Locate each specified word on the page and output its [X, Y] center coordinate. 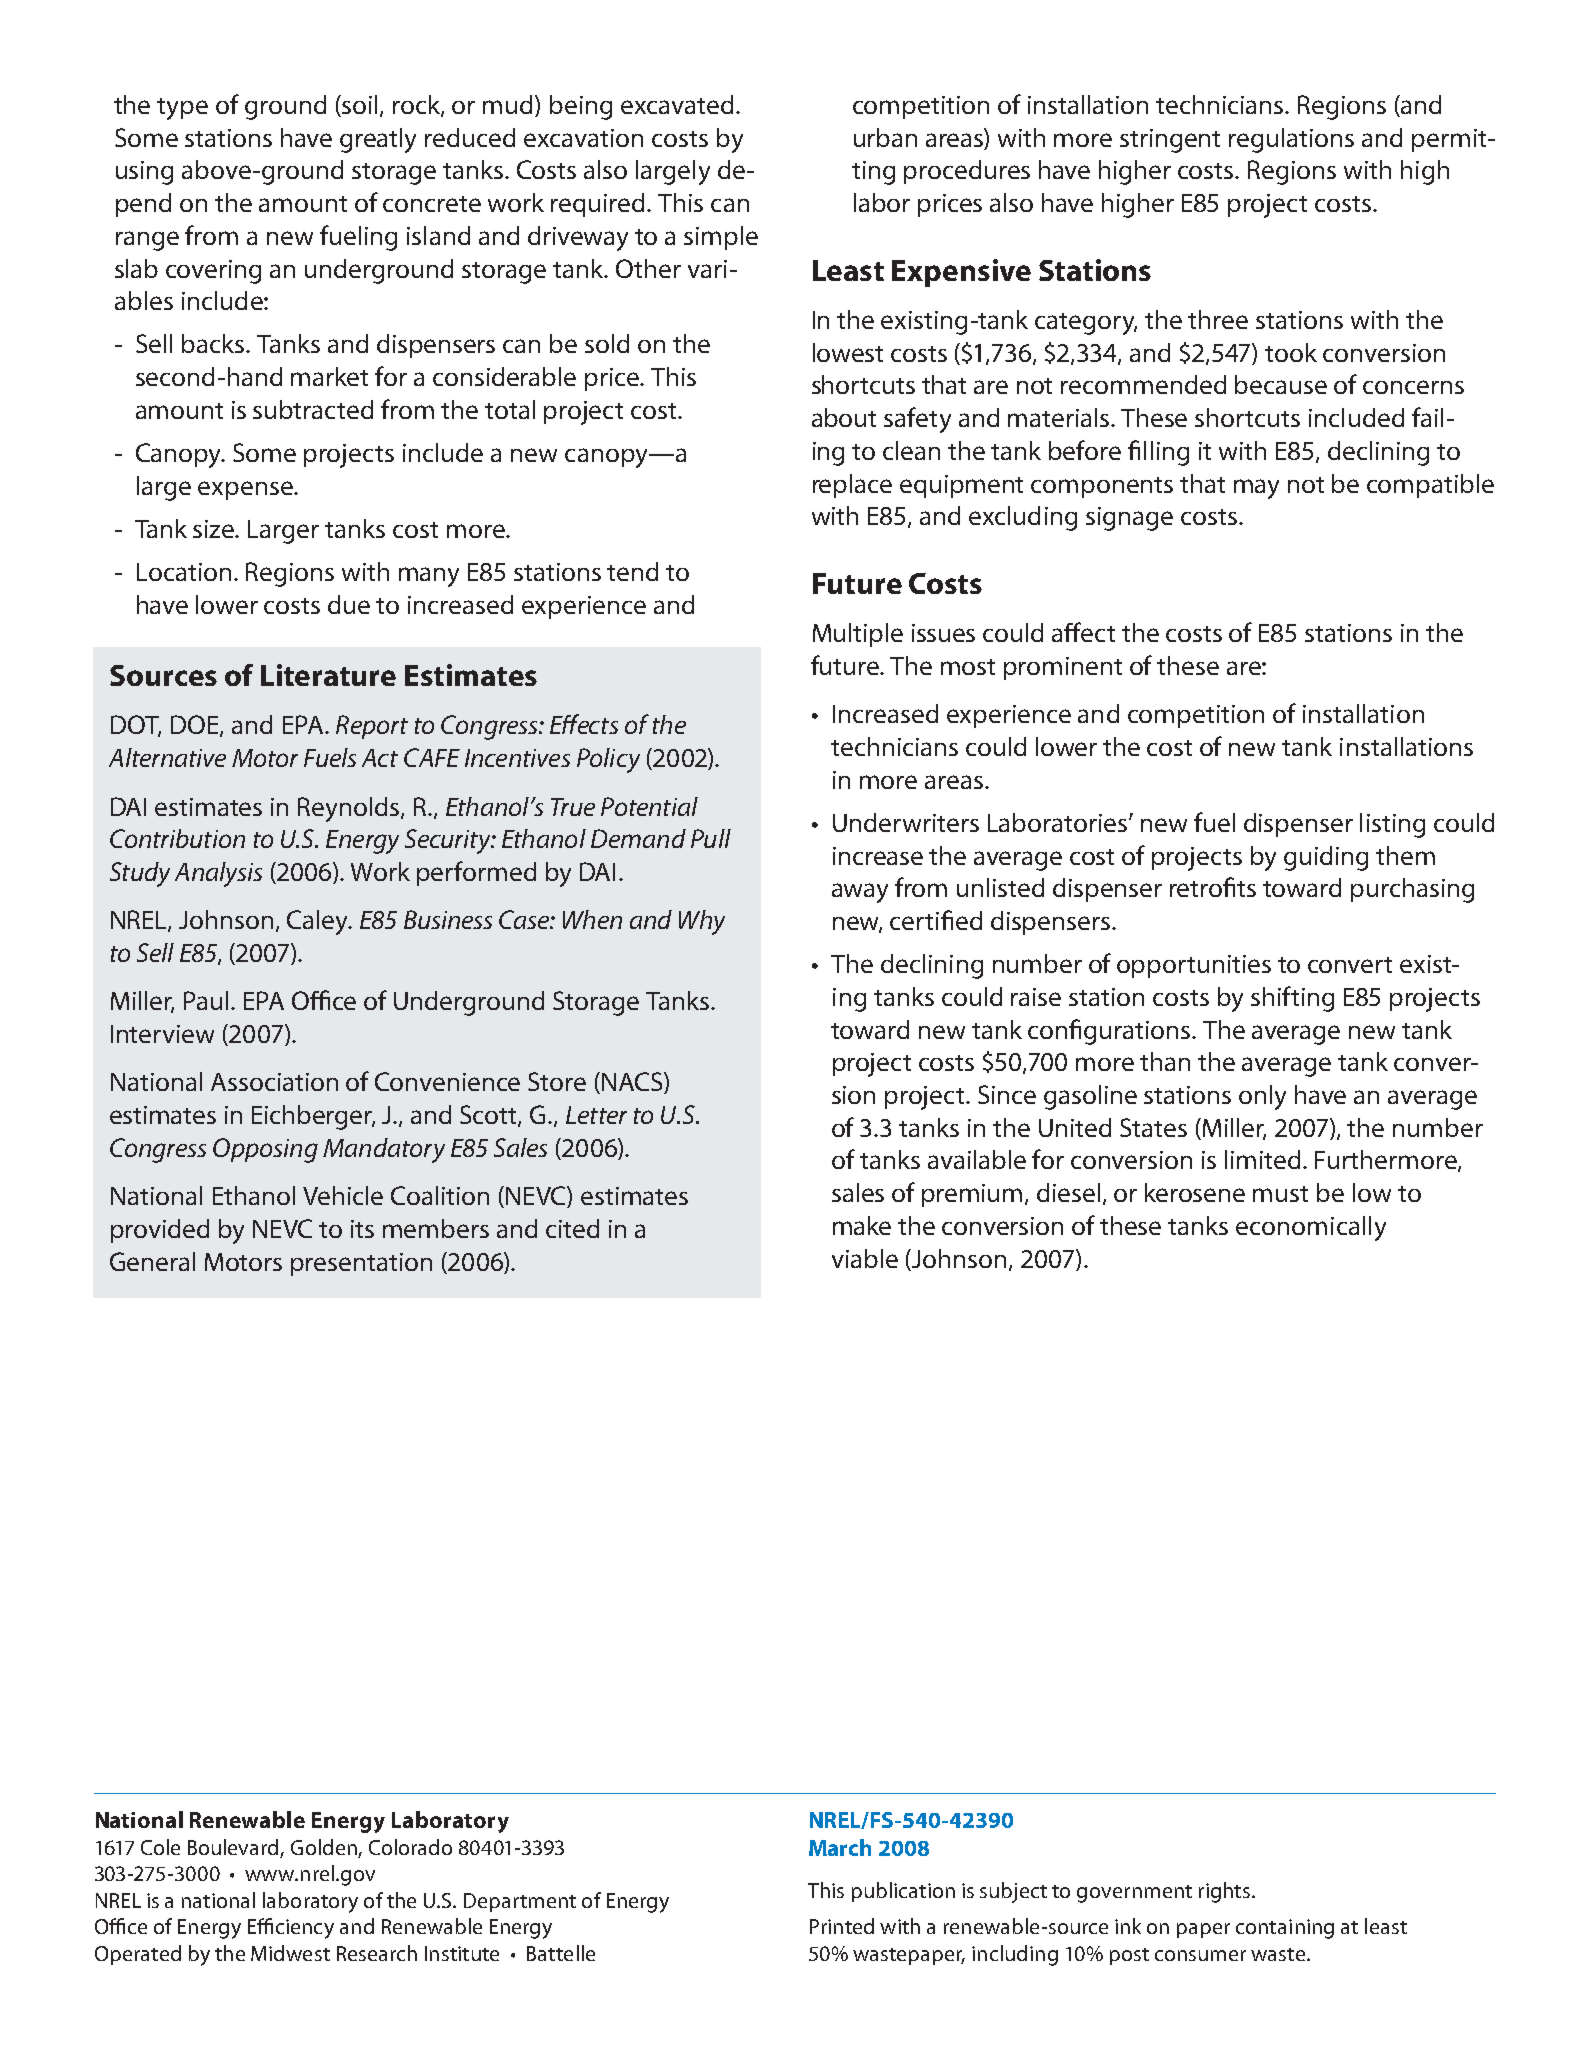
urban [885, 137]
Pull [711, 838]
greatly [378, 140]
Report [372, 727]
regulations [1291, 140]
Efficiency [291, 1928]
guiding [1326, 858]
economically [1311, 1228]
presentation [361, 1264]
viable [865, 1258]
